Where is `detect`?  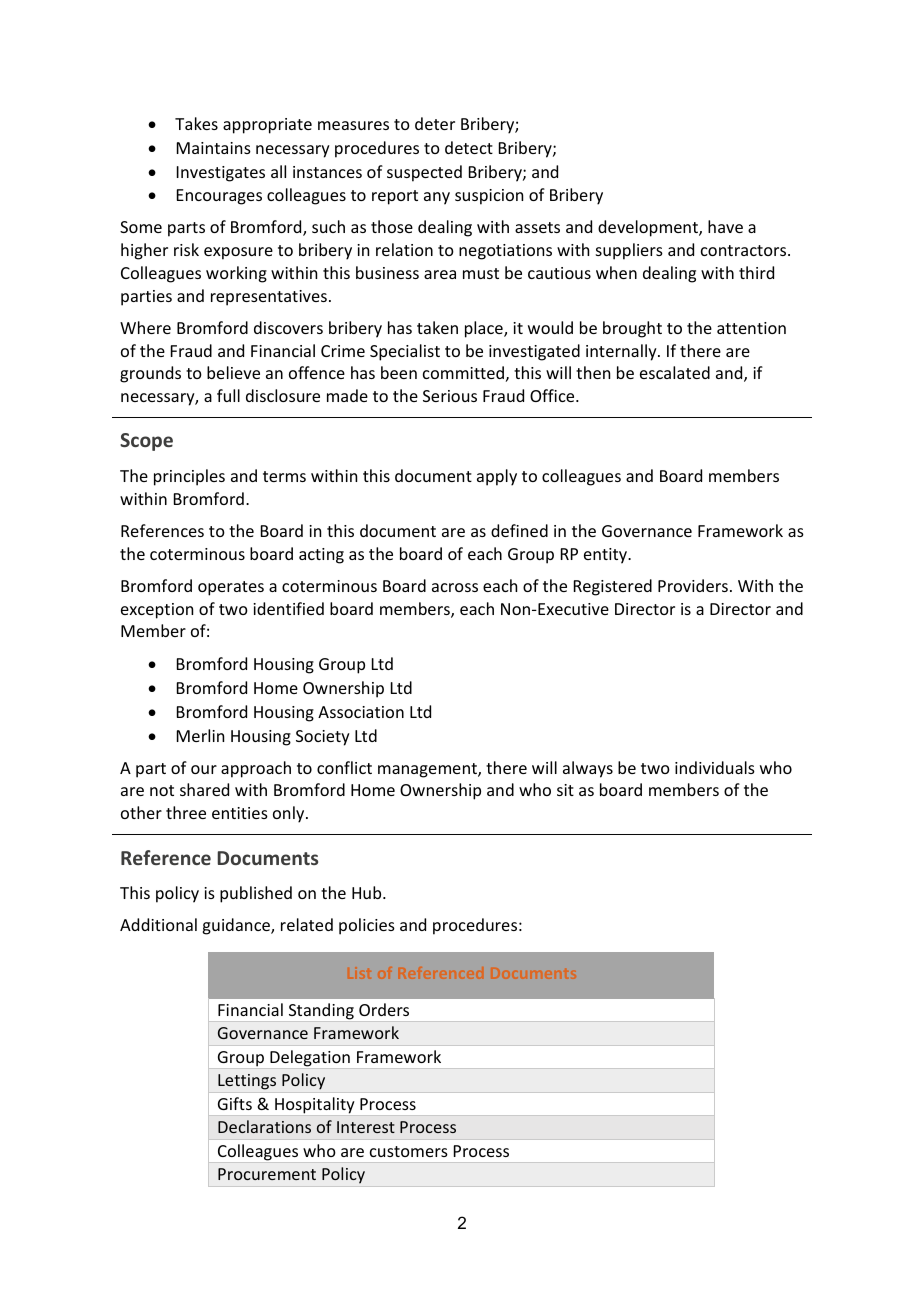
detect is located at coordinates (469, 147).
